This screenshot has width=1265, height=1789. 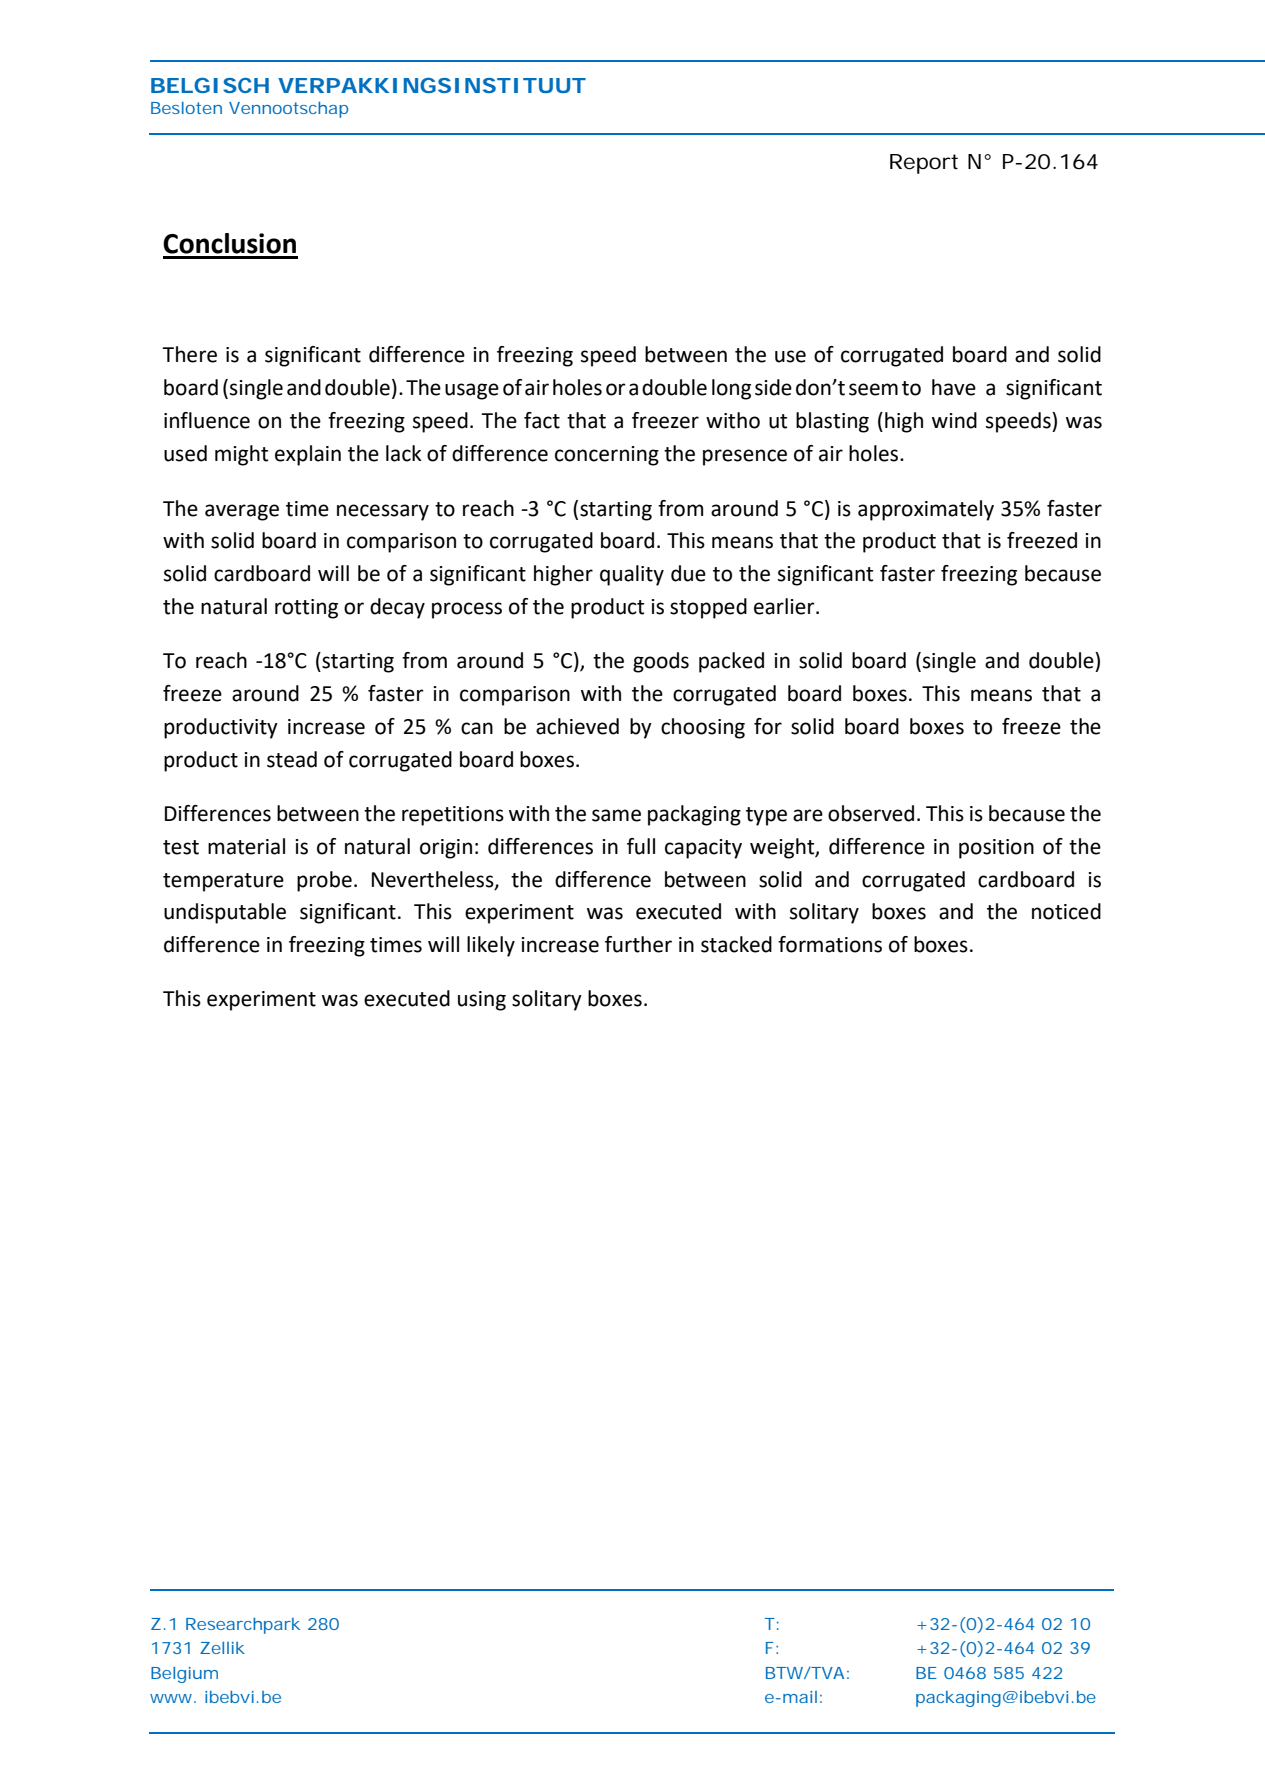 I want to click on probe, so click(x=324, y=881).
